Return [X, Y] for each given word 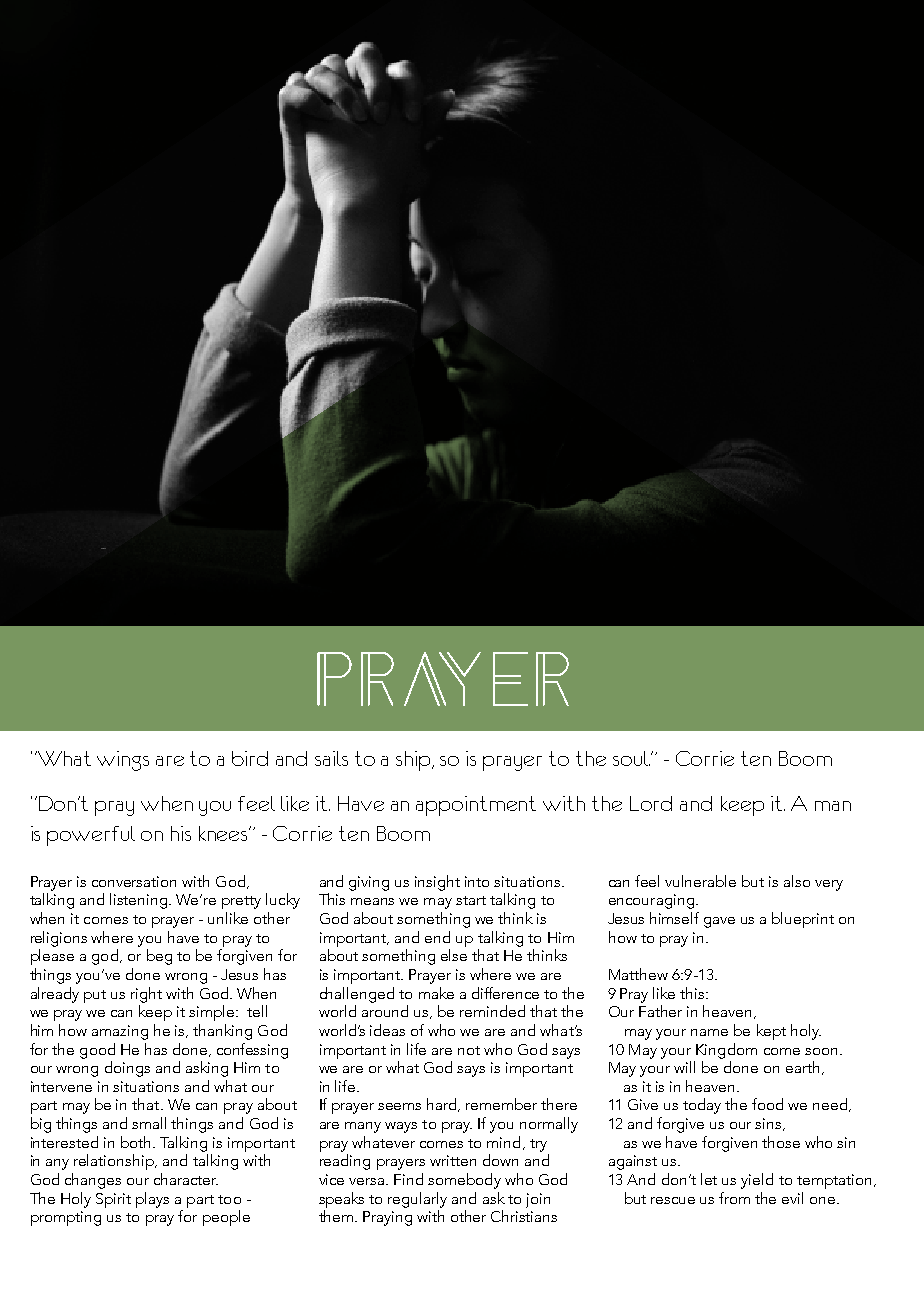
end [437, 937]
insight [437, 883]
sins [769, 1124]
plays [152, 1200]
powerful [91, 836]
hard [443, 1105]
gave [719, 922]
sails [331, 758]
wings [123, 761]
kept [771, 1032]
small [149, 1123]
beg [159, 957]
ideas [387, 1030]
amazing [120, 1032]
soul [631, 758]
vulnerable [700, 881]
